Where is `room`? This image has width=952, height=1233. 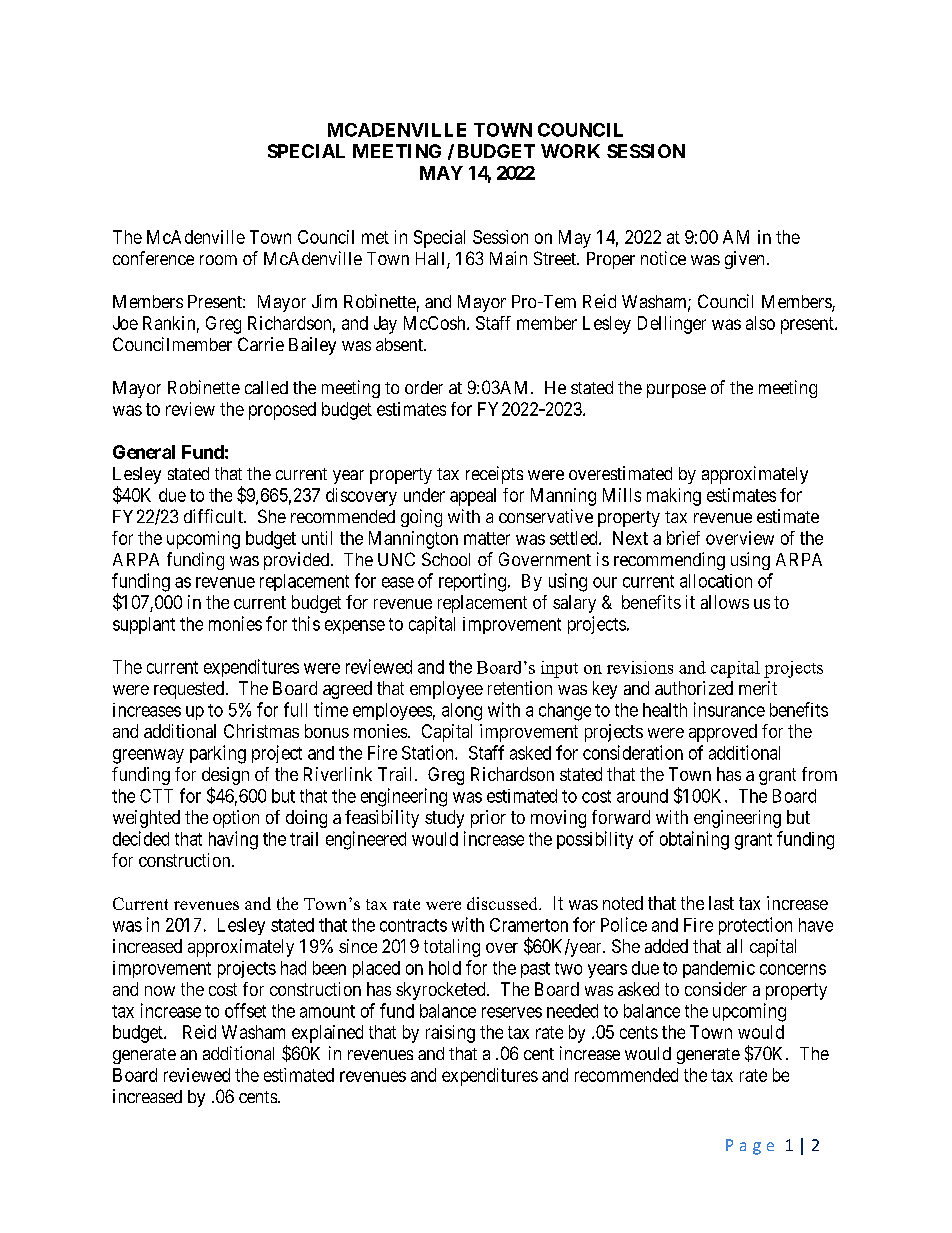 room is located at coordinates (218, 260).
